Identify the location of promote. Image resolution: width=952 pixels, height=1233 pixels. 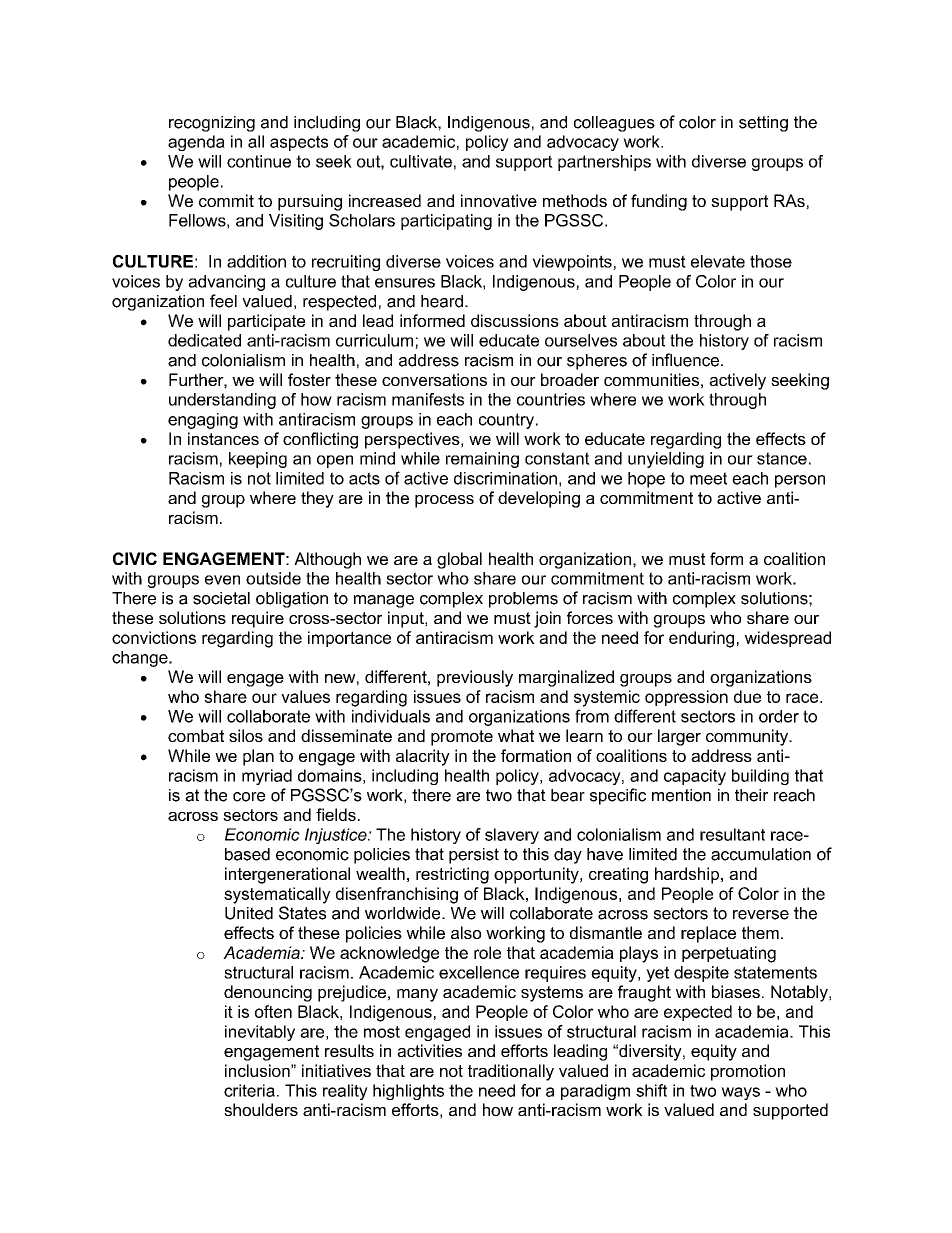
(462, 738).
